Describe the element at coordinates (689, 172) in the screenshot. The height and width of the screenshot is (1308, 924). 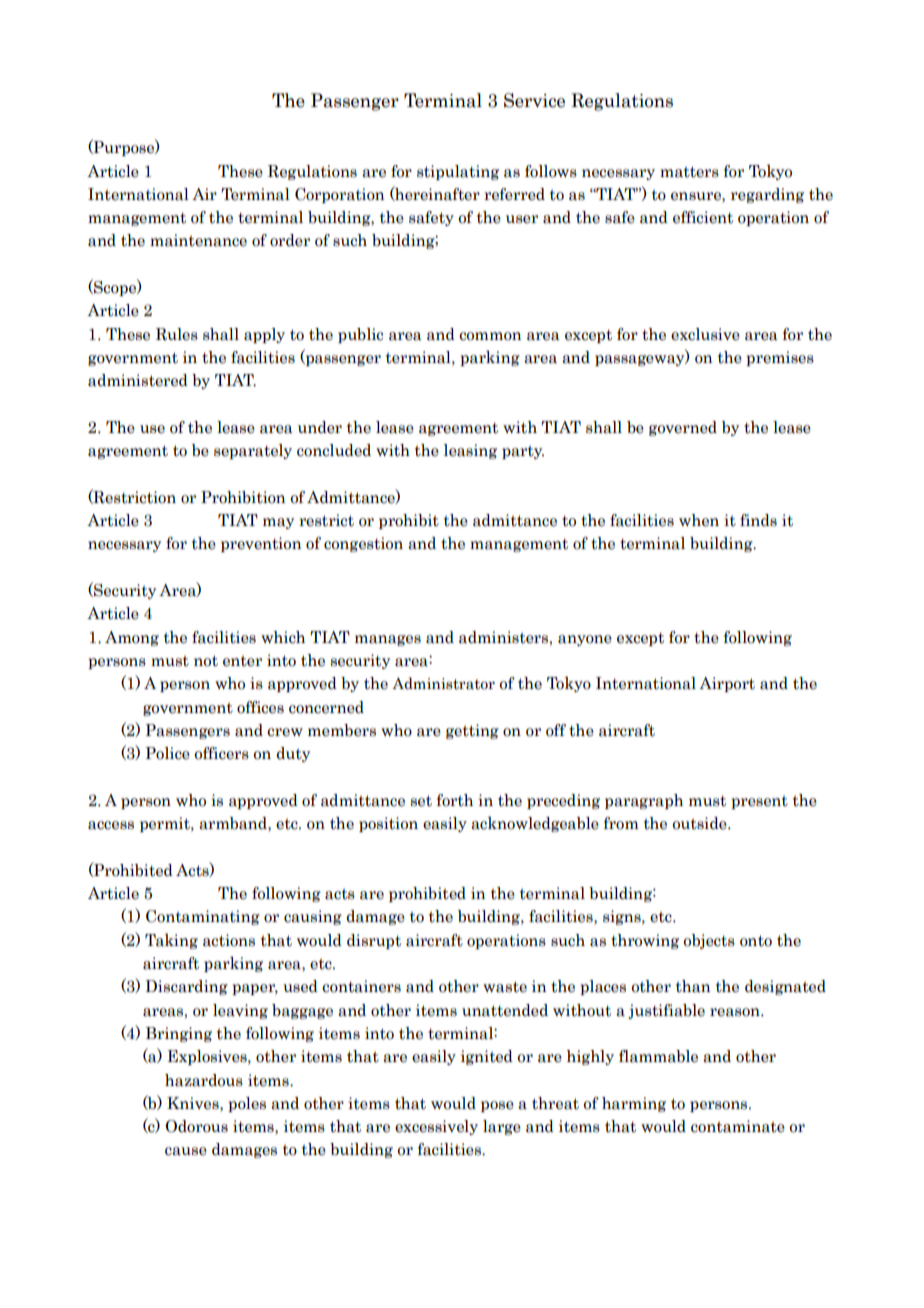
I see `matters` at that location.
